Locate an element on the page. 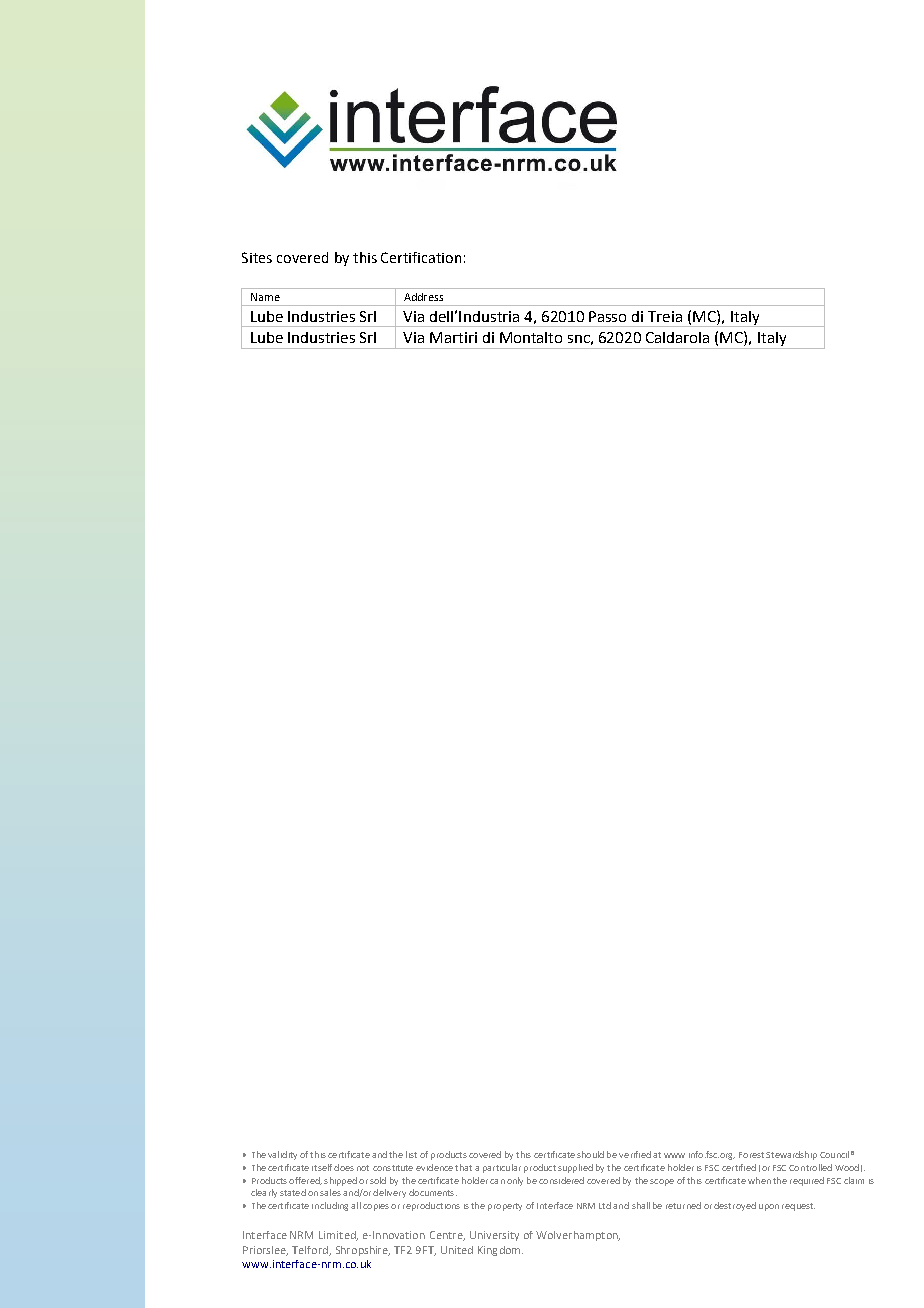 The height and width of the document is (1308, 924). verified is located at coordinates (635, 1154).
